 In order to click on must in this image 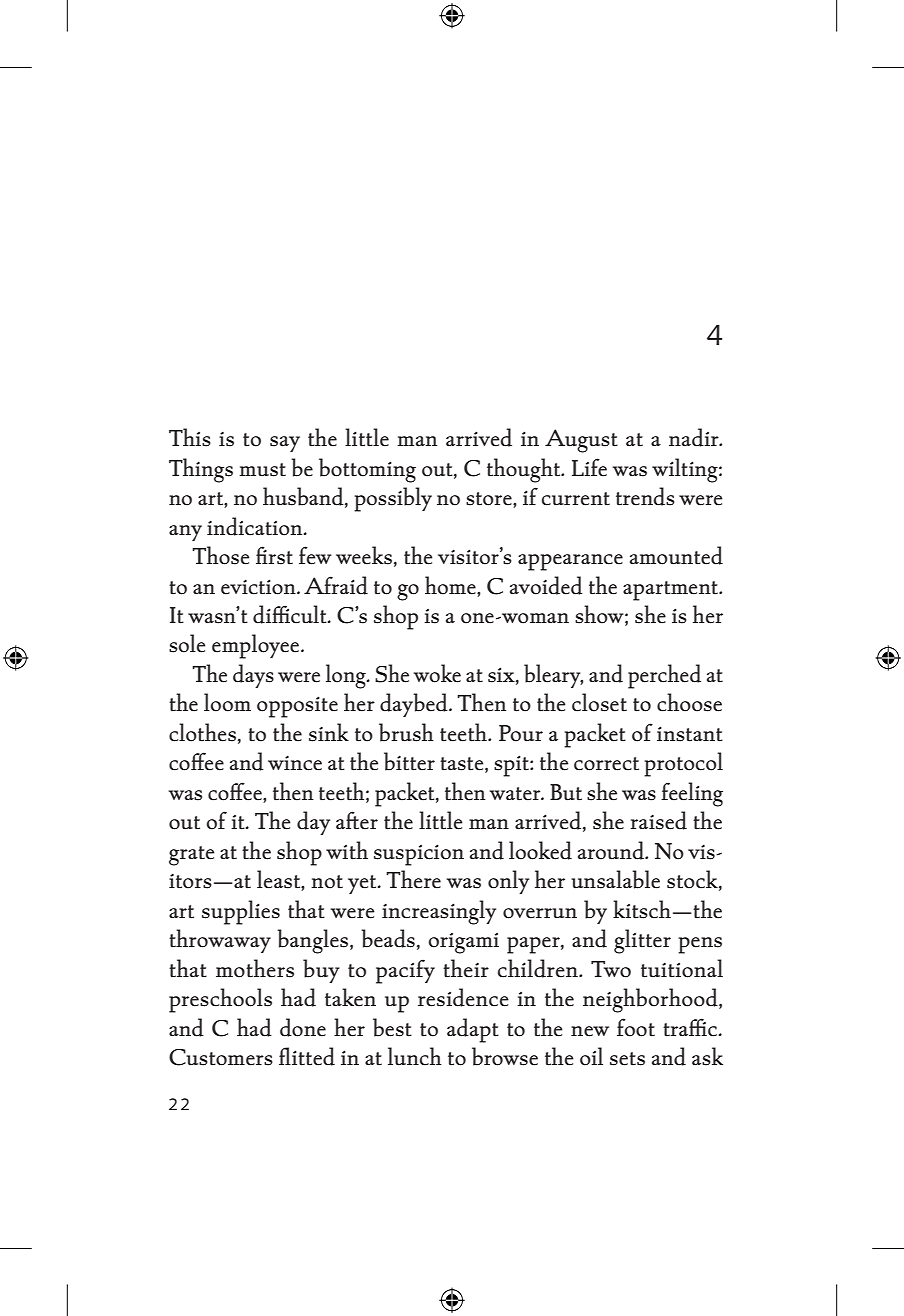, I will do `click(262, 470)`.
